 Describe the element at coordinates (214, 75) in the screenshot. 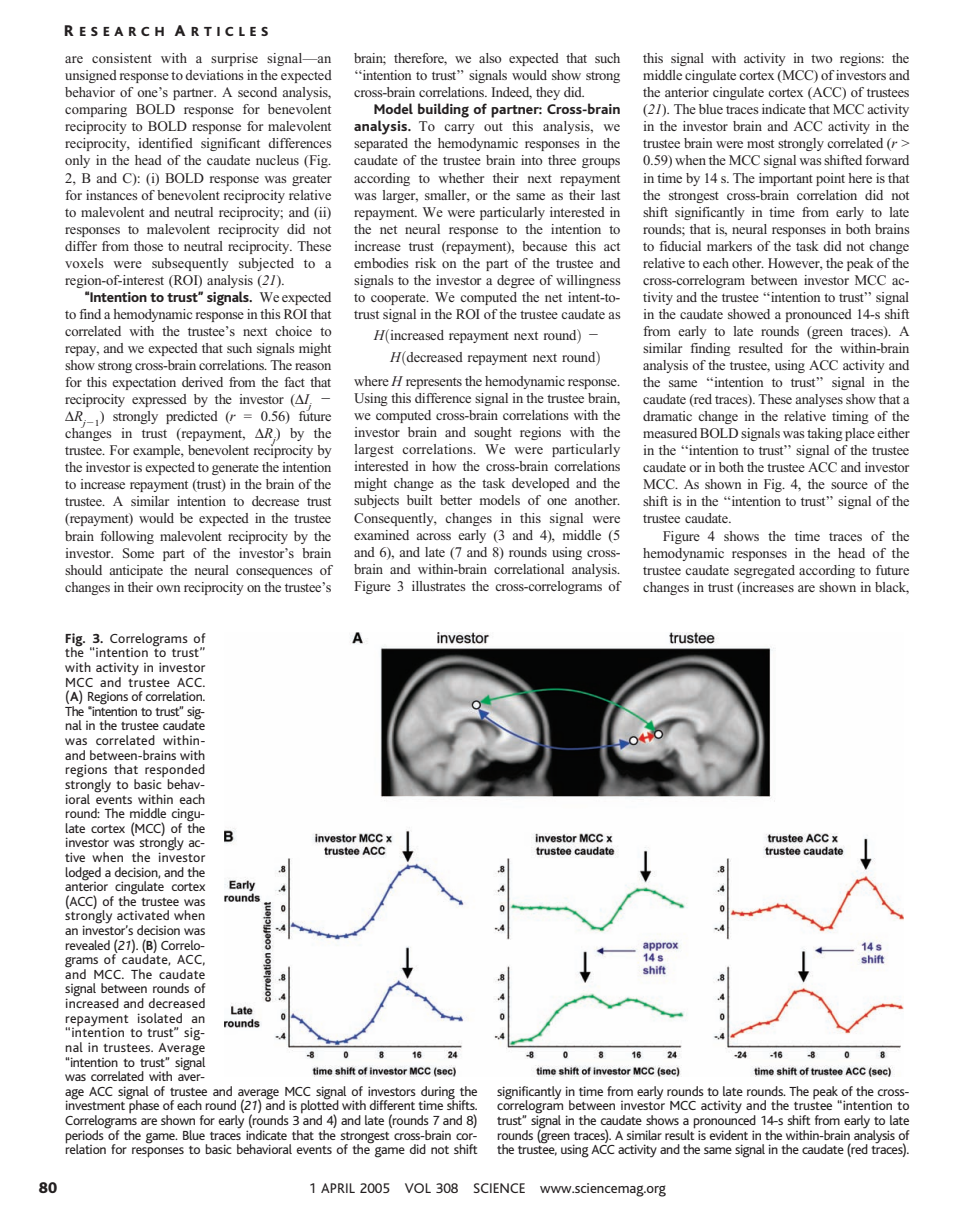

I see `deviations` at that location.
